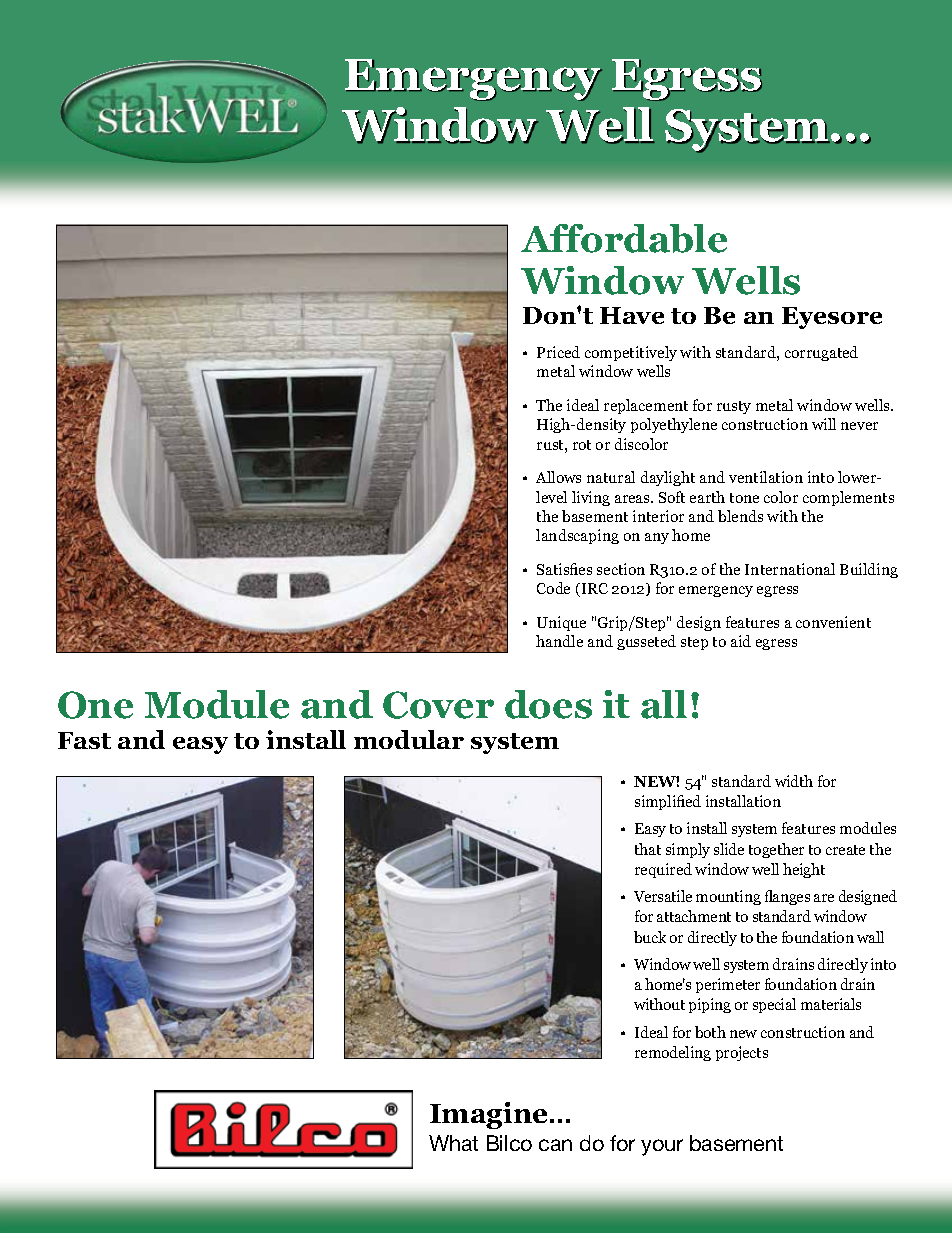 The height and width of the screenshot is (1233, 952). Describe the element at coordinates (558, 352) in the screenshot. I see `Priced` at that location.
